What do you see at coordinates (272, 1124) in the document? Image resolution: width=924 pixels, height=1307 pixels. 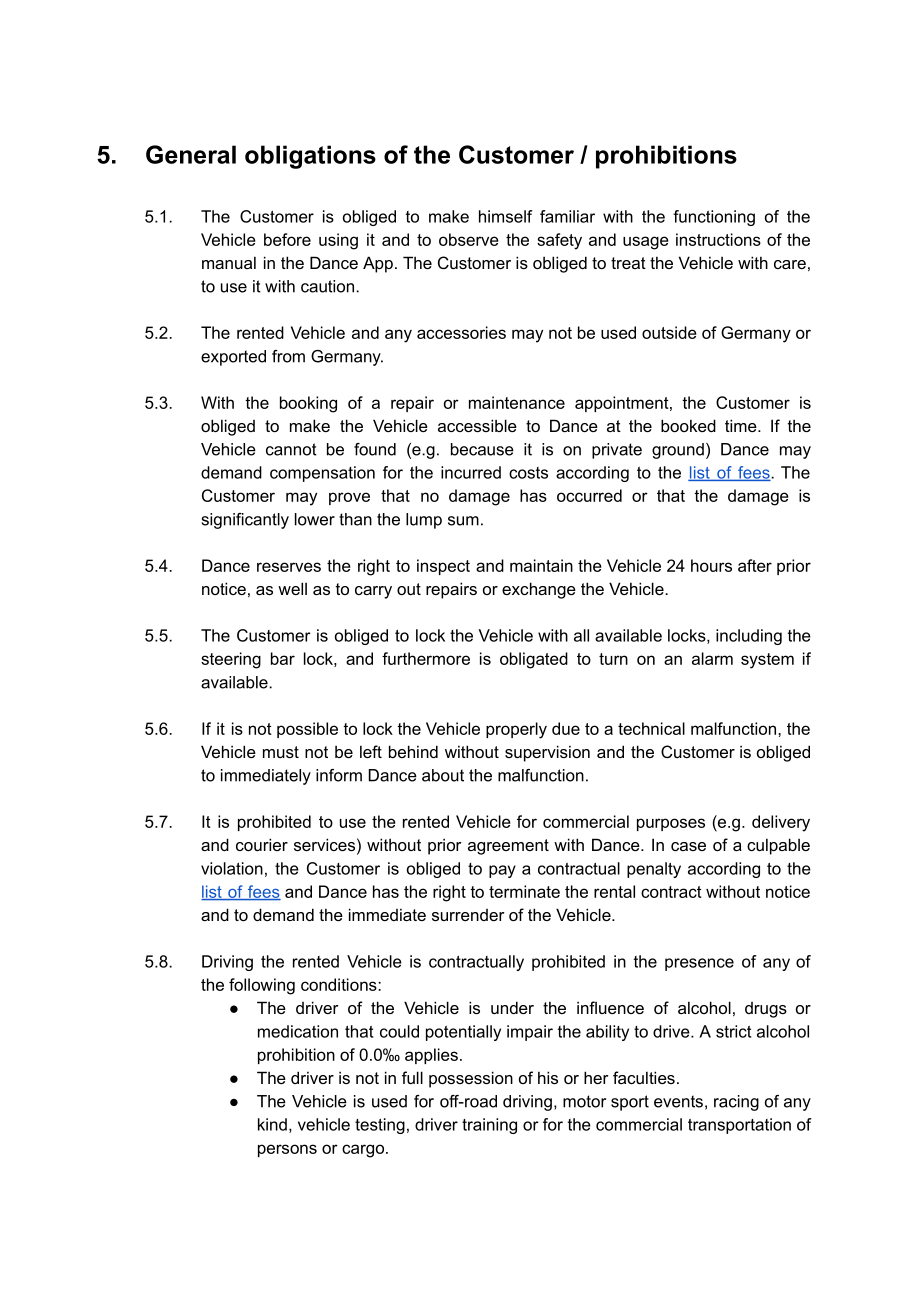 I see `kind` at bounding box center [272, 1124].
